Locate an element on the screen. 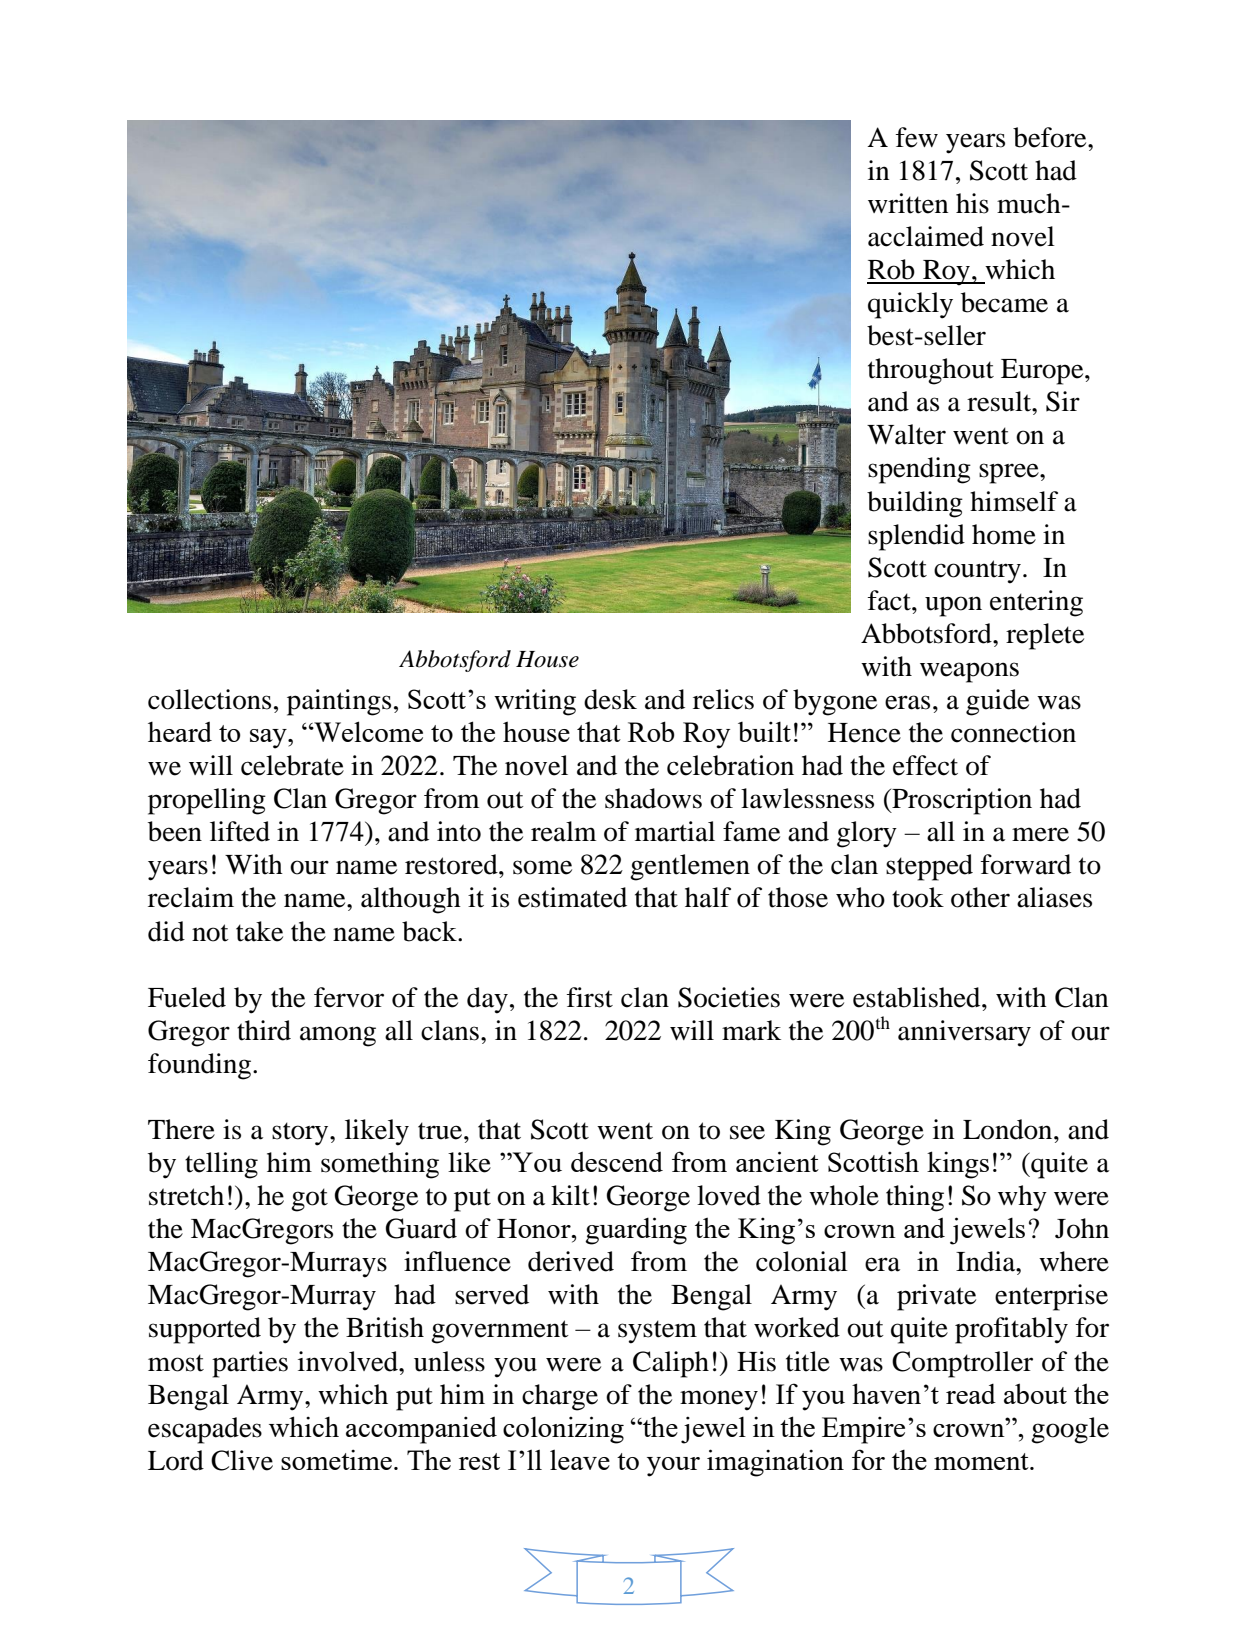 This screenshot has width=1257, height=1627. London is located at coordinates (1009, 1129).
